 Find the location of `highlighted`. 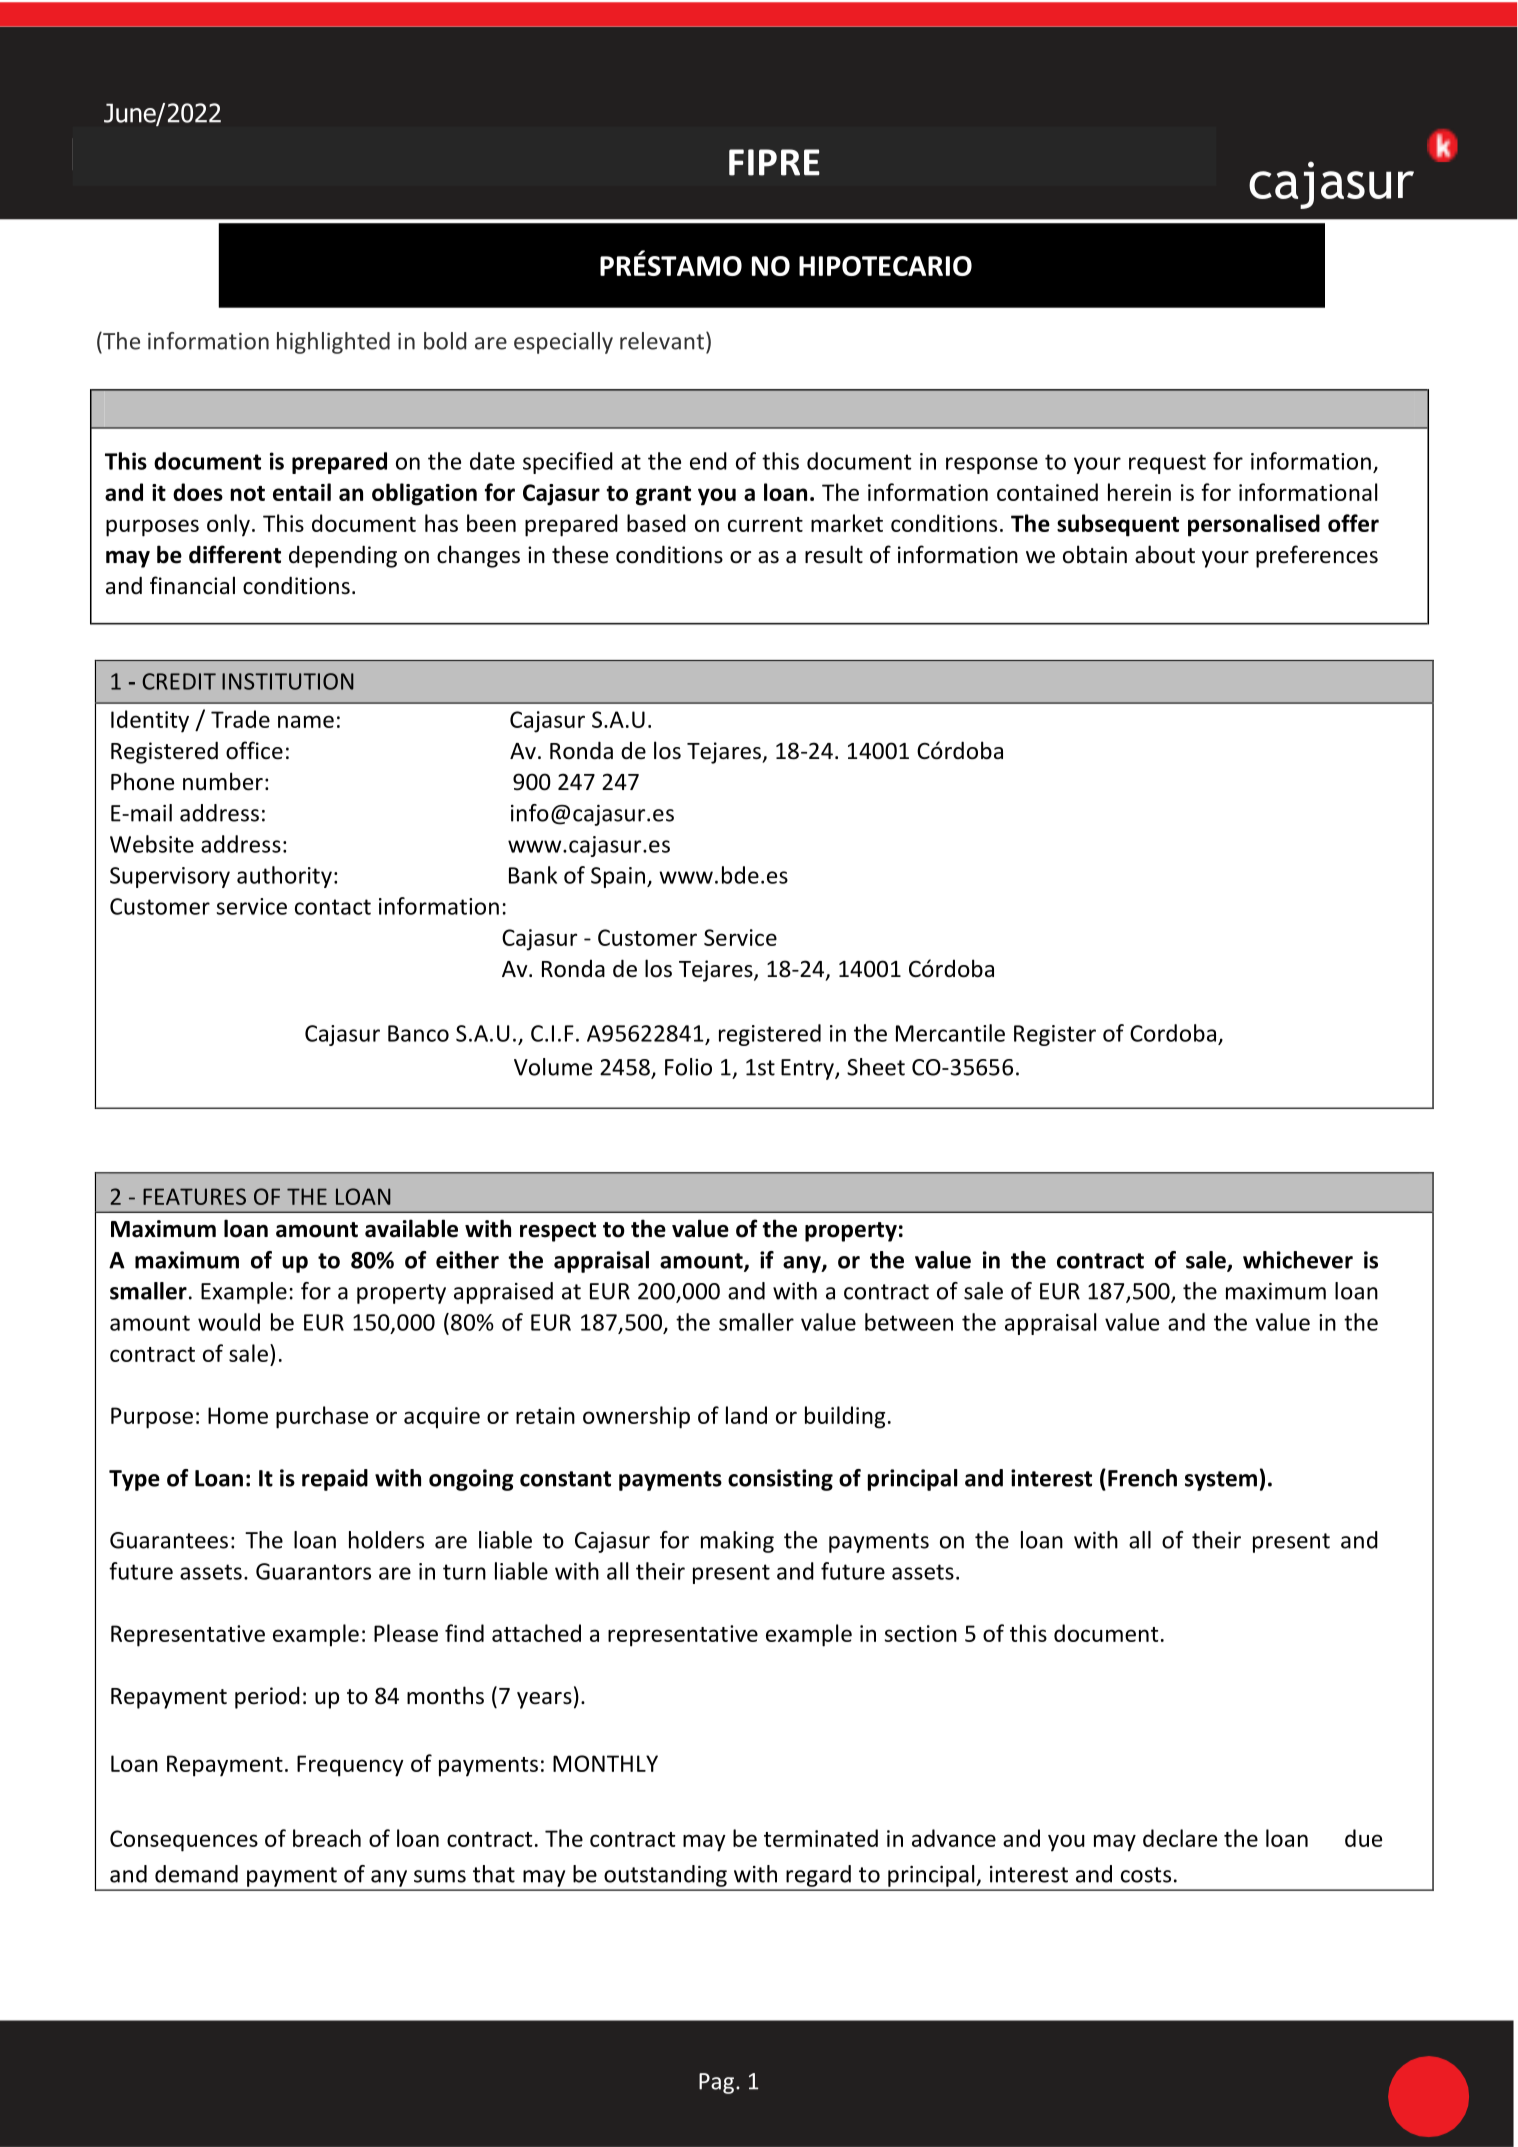

highlighted is located at coordinates (333, 343).
